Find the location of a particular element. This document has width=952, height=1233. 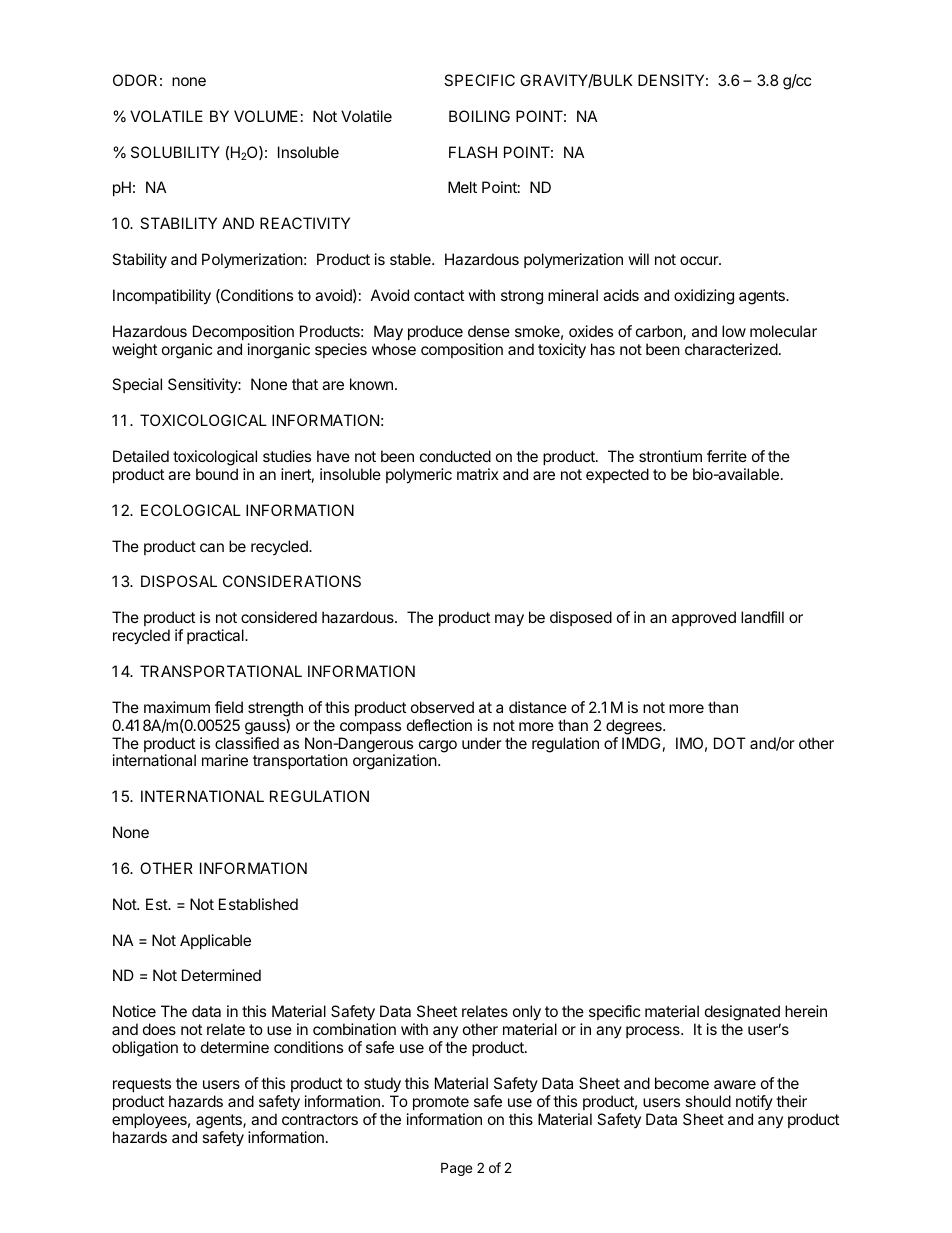

only is located at coordinates (527, 1013).
